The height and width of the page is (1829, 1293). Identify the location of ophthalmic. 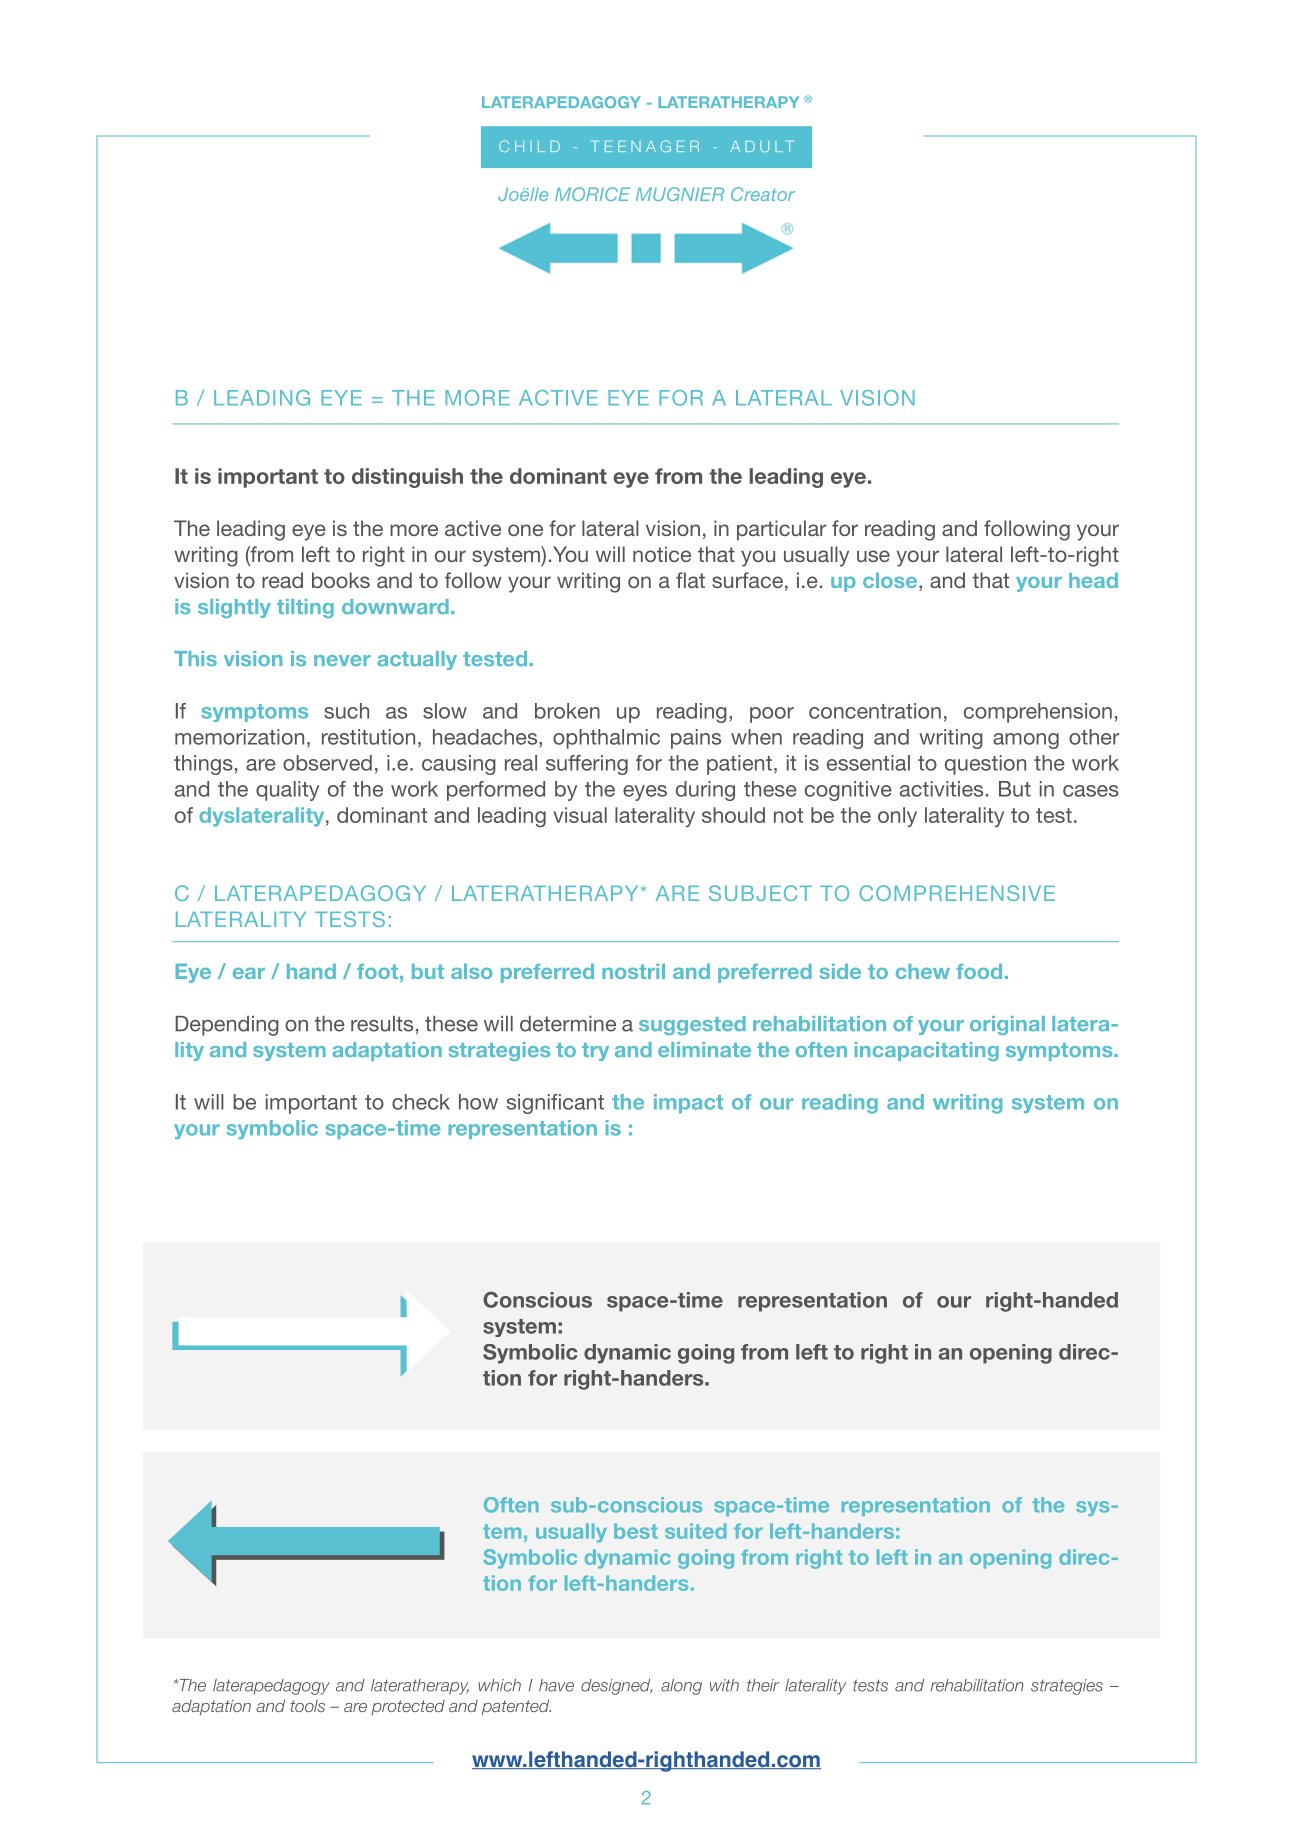
(606, 739).
